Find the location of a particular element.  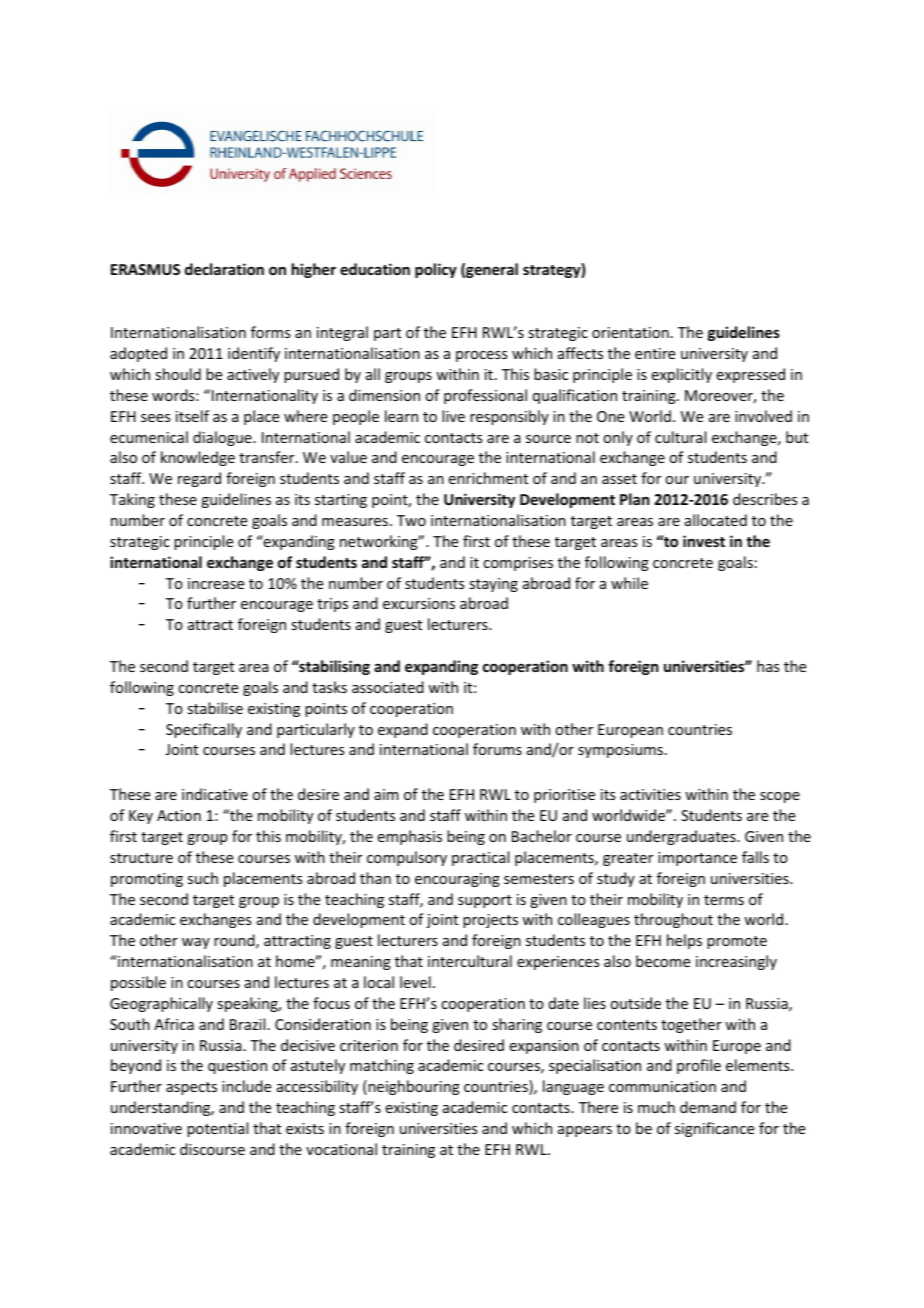

practical is located at coordinates (480, 858).
